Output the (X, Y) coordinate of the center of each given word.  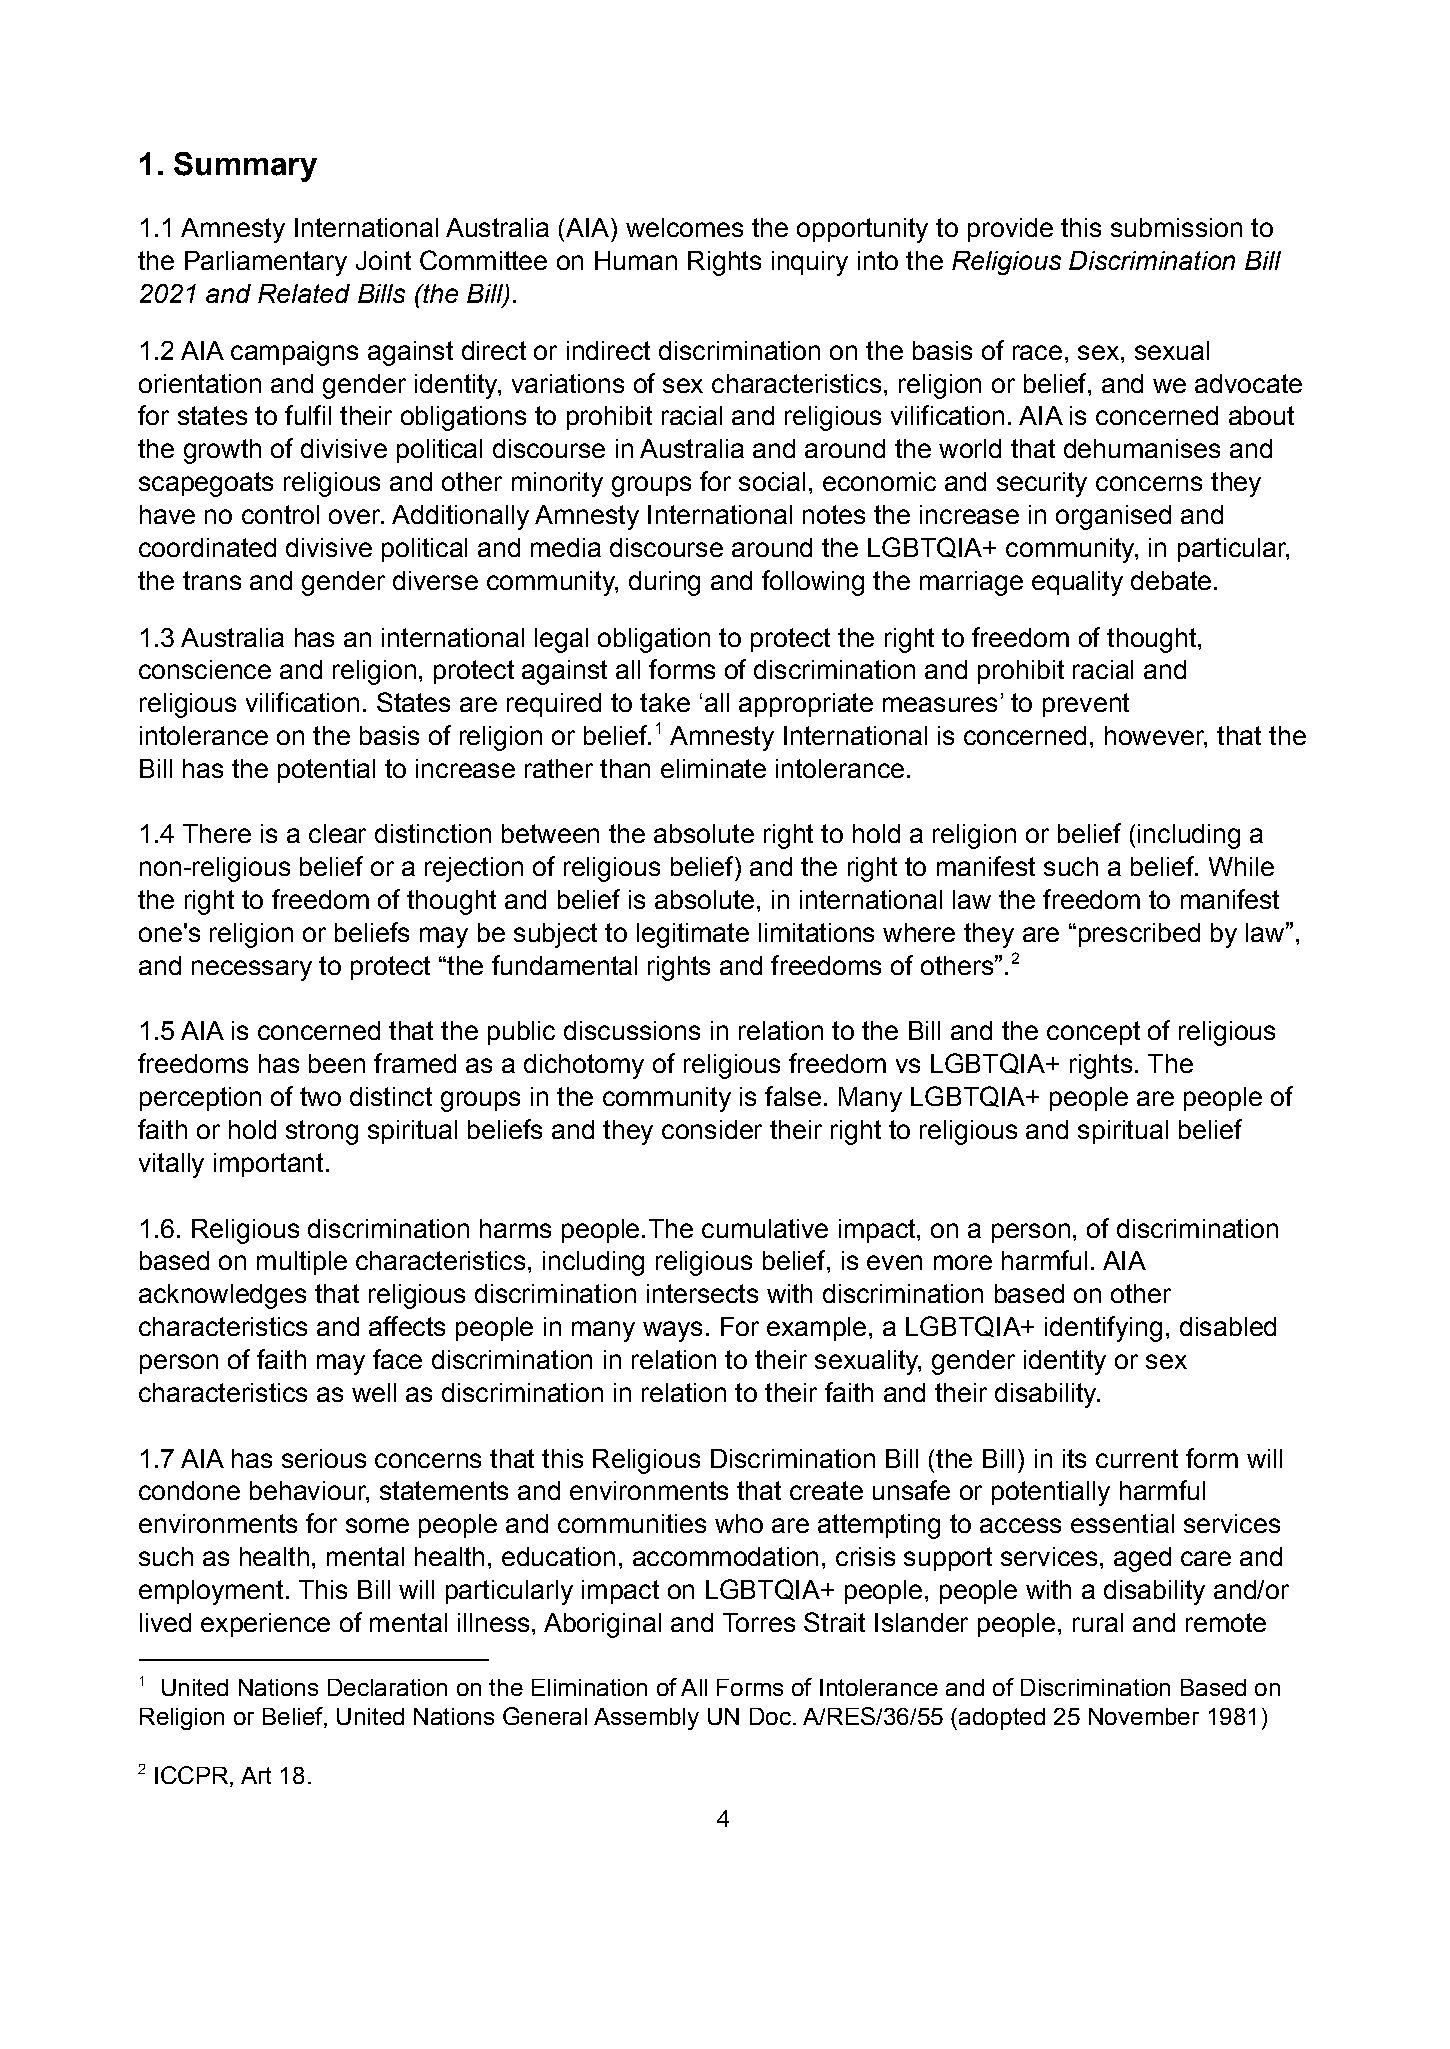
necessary (252, 970)
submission (1176, 227)
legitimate (693, 935)
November (1144, 1716)
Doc (770, 1716)
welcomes (684, 227)
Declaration (387, 1687)
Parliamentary (266, 263)
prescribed (1139, 935)
